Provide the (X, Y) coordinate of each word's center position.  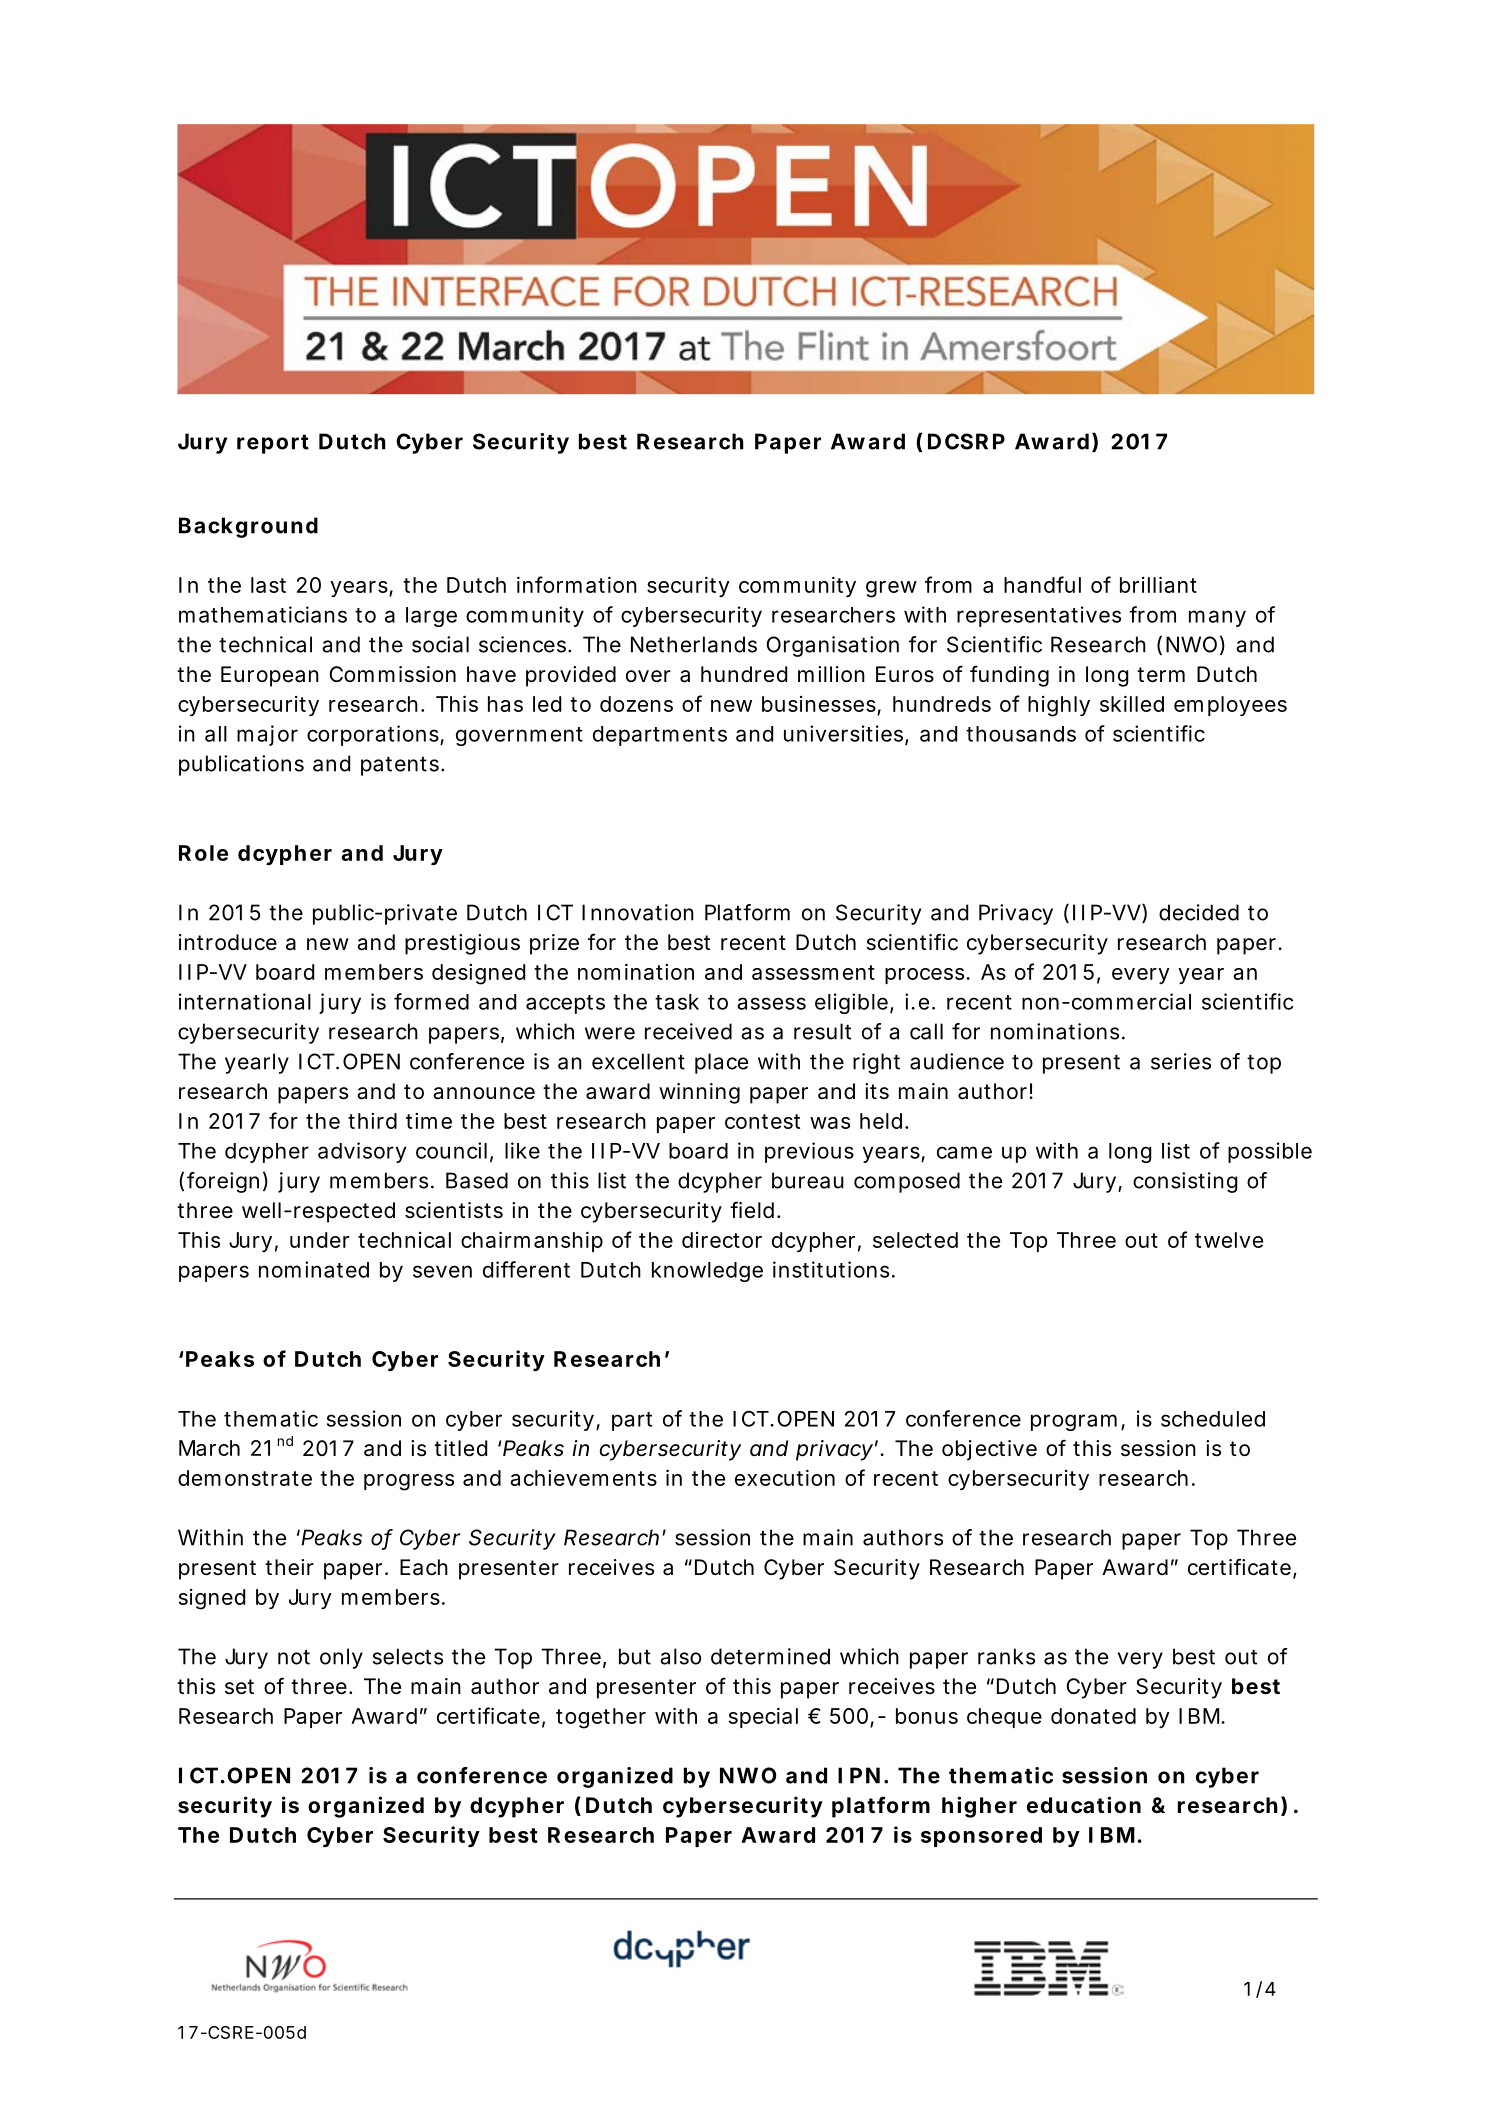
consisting (1185, 1182)
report (273, 444)
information (577, 584)
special (763, 1718)
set (239, 1687)
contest (762, 1121)
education (1084, 1805)
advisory (362, 1152)
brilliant (1158, 584)
